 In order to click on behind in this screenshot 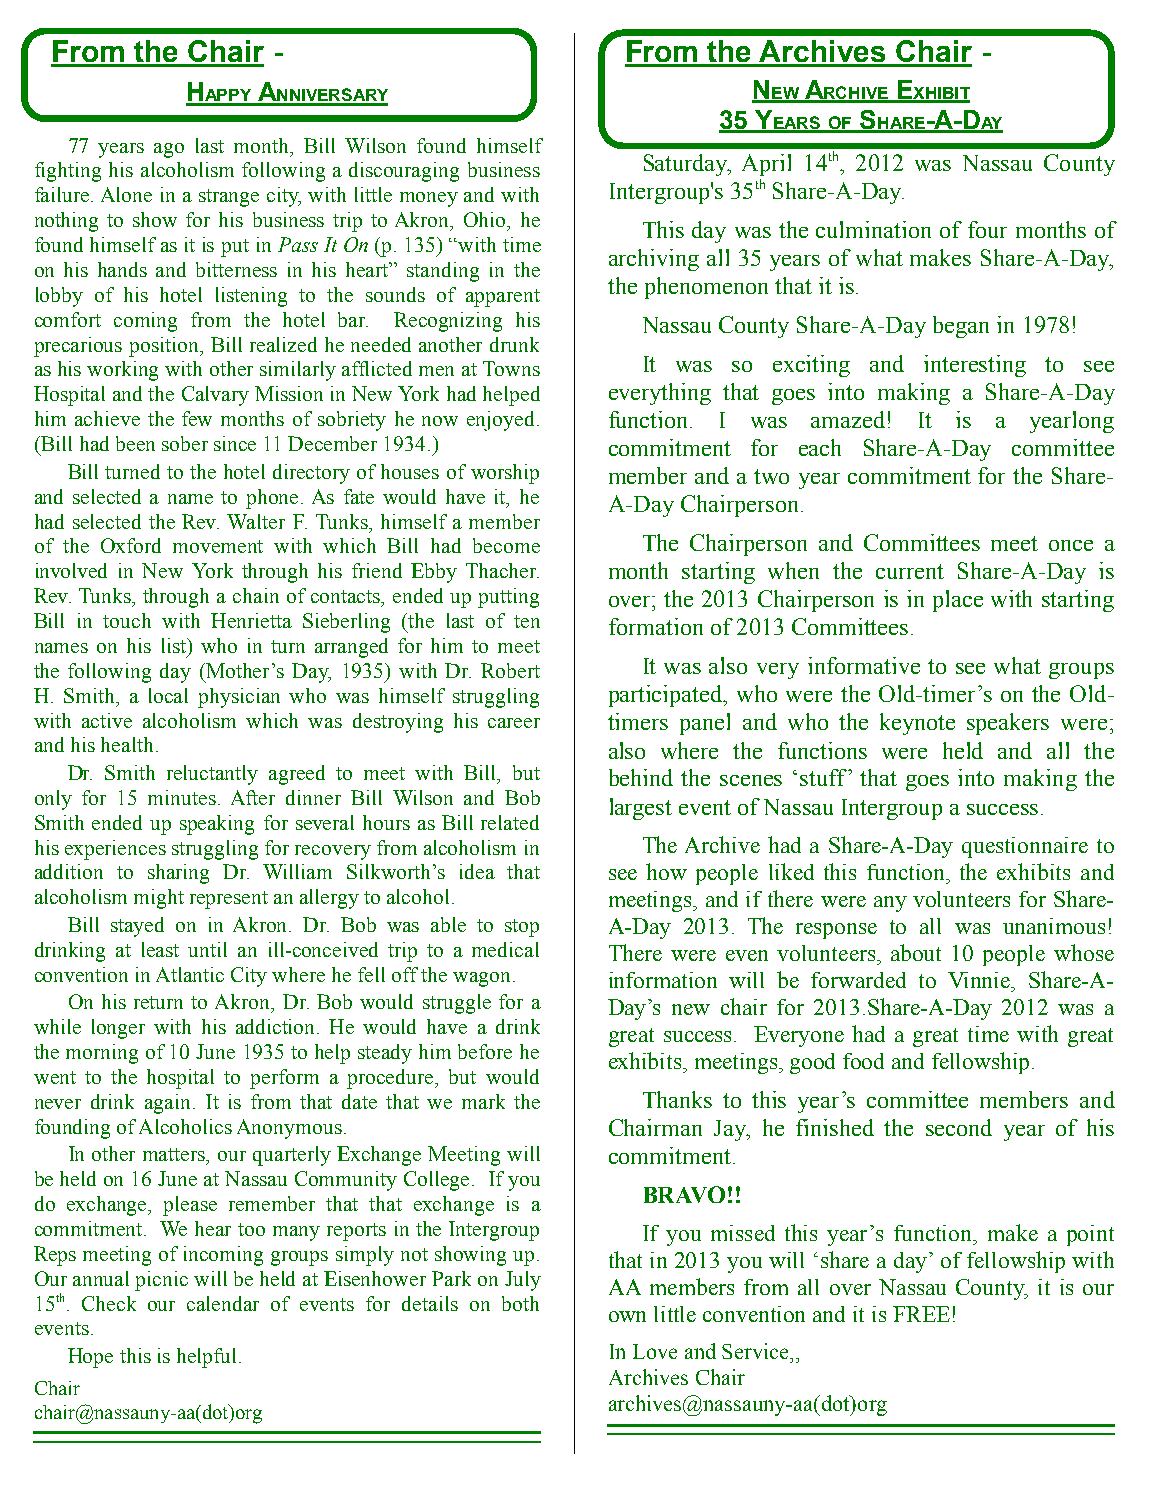, I will do `click(641, 777)`.
